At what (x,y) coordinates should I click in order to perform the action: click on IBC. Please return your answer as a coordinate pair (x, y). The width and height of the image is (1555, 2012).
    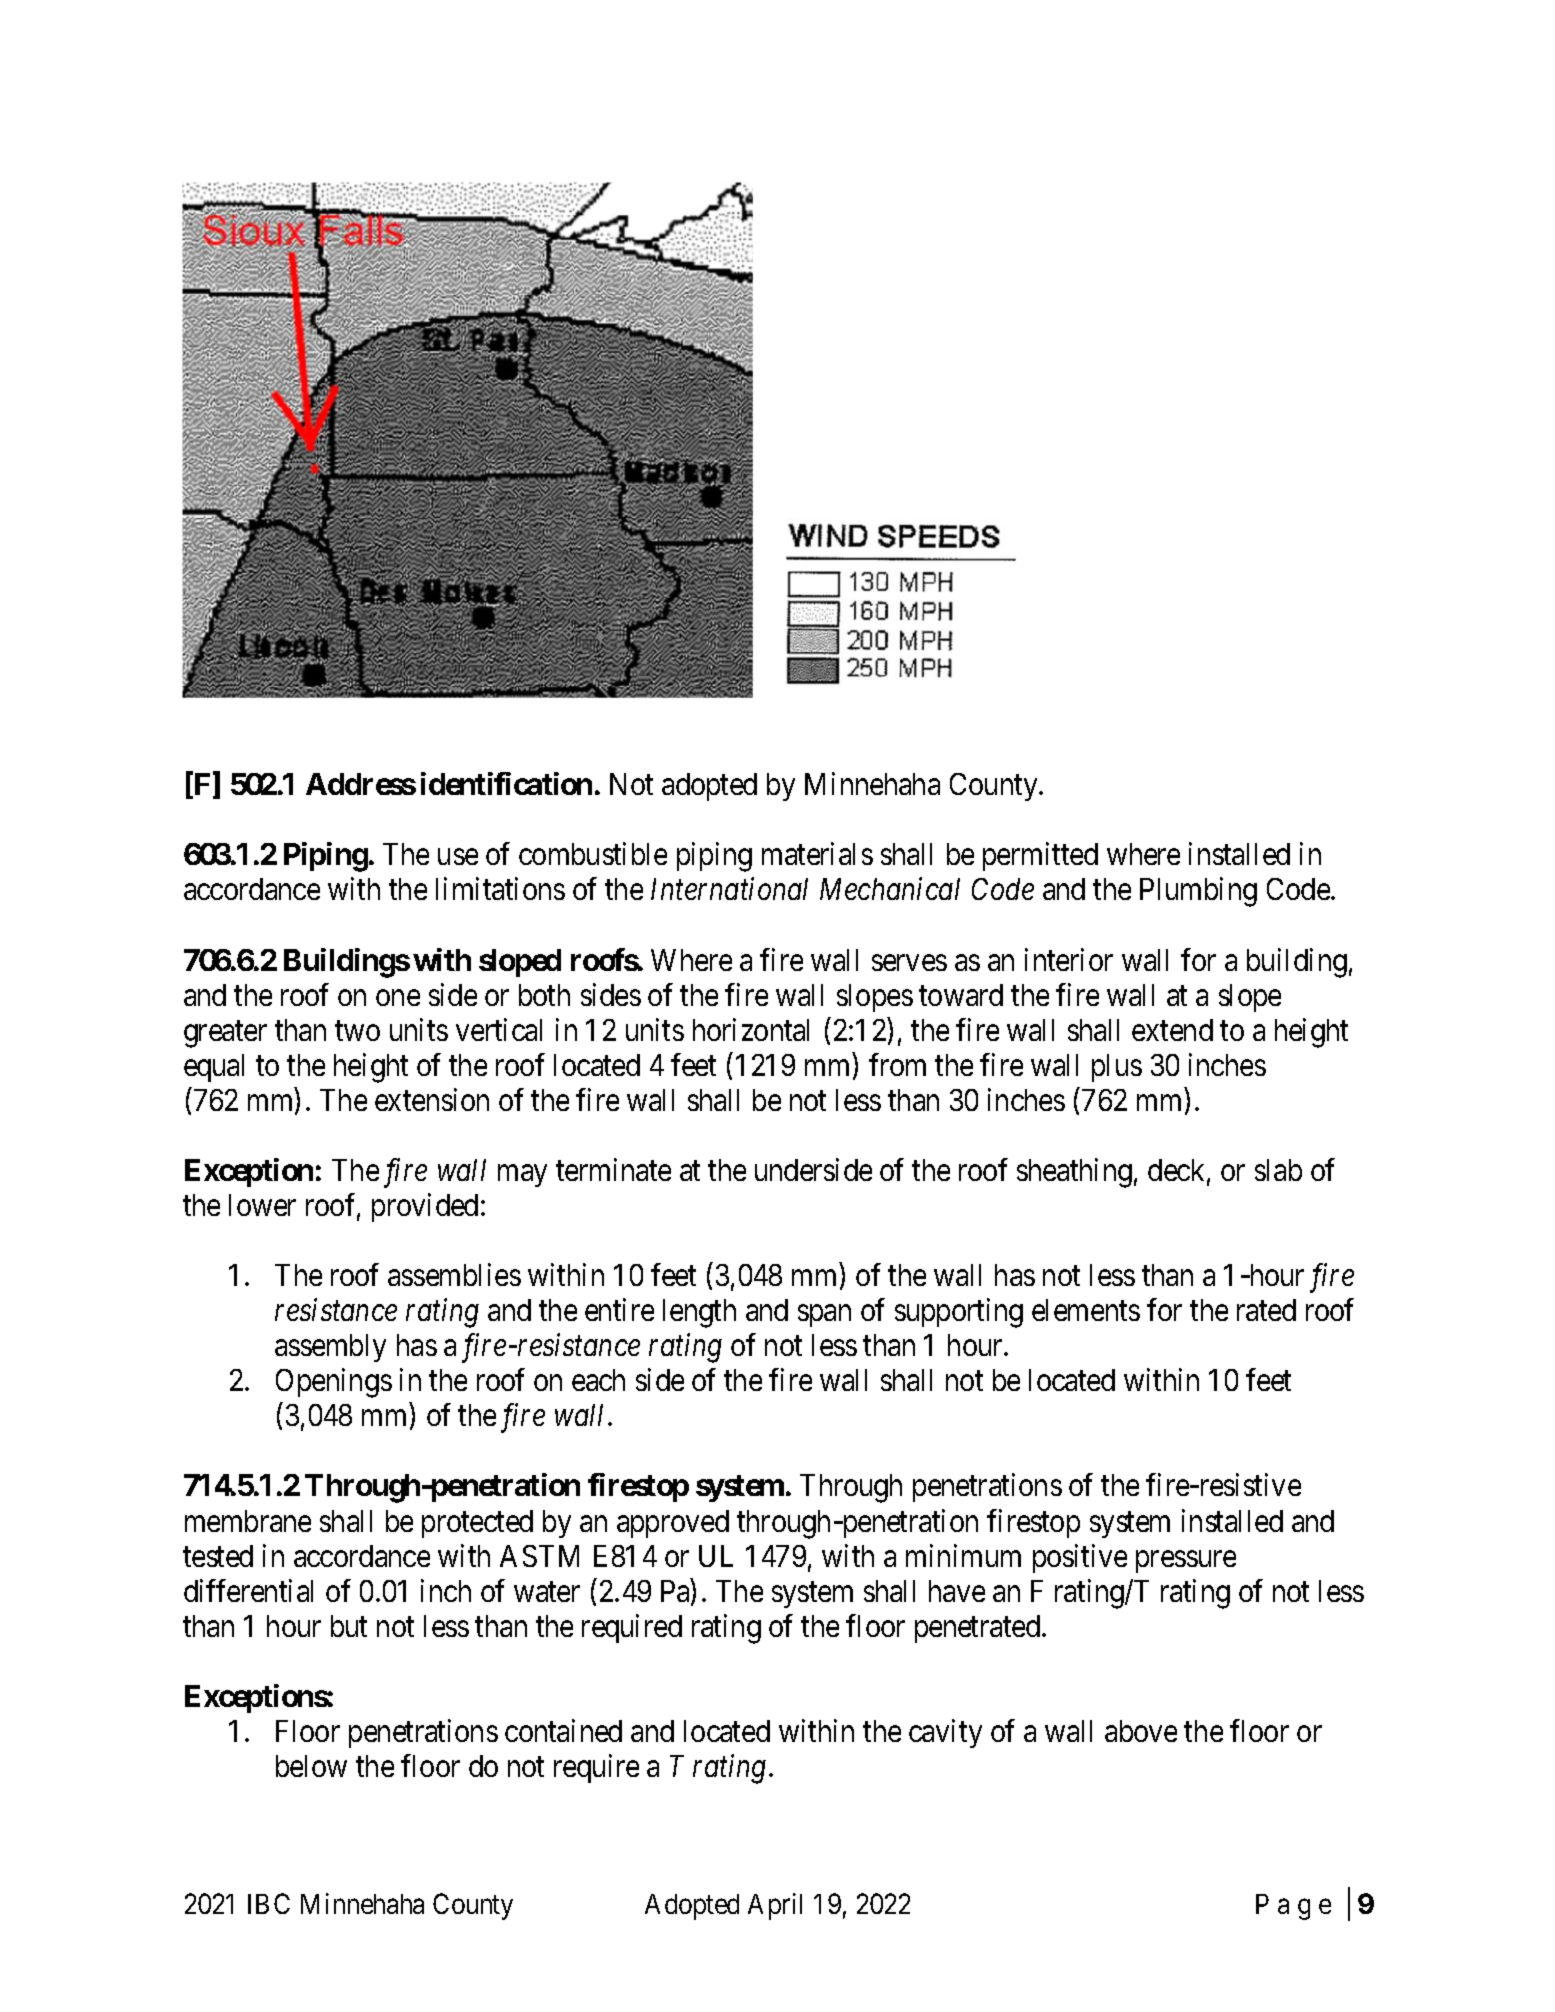
    Looking at the image, I should click on (269, 1903).
